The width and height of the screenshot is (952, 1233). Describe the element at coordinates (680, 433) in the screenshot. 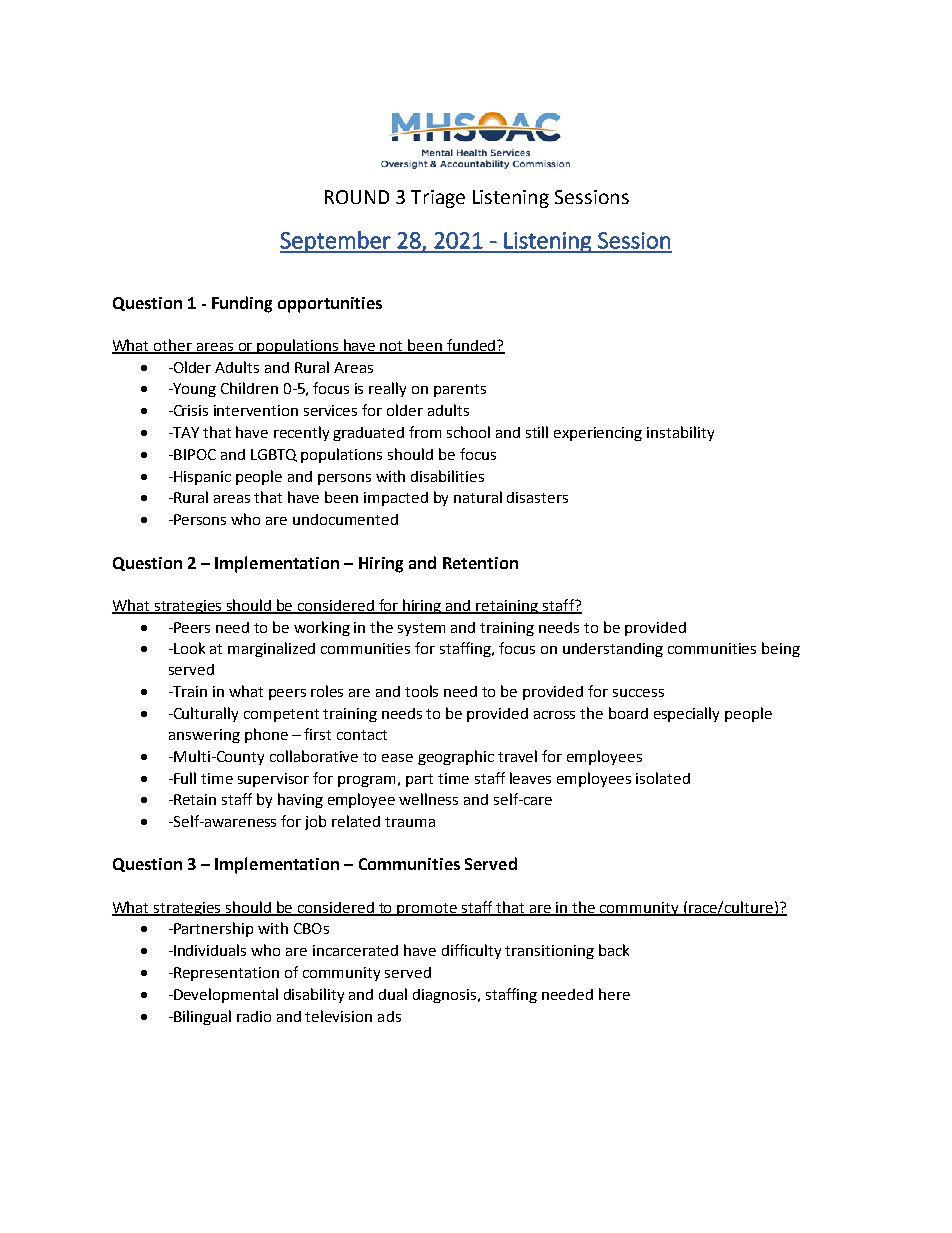

I see `instability` at that location.
